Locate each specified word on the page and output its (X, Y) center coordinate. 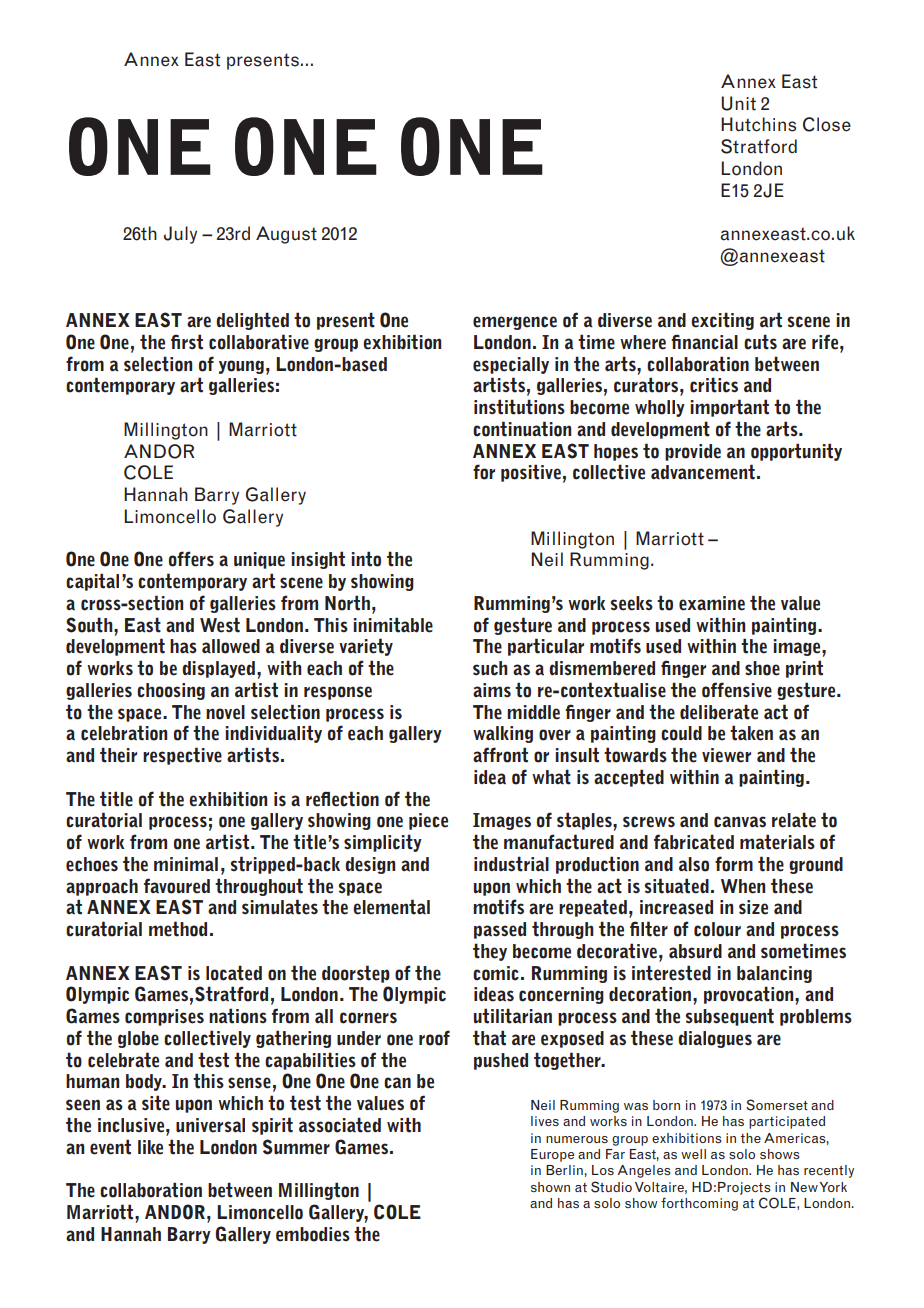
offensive (737, 690)
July (180, 235)
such (490, 668)
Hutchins (758, 124)
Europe (552, 1155)
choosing (171, 691)
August (286, 235)
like (150, 1147)
